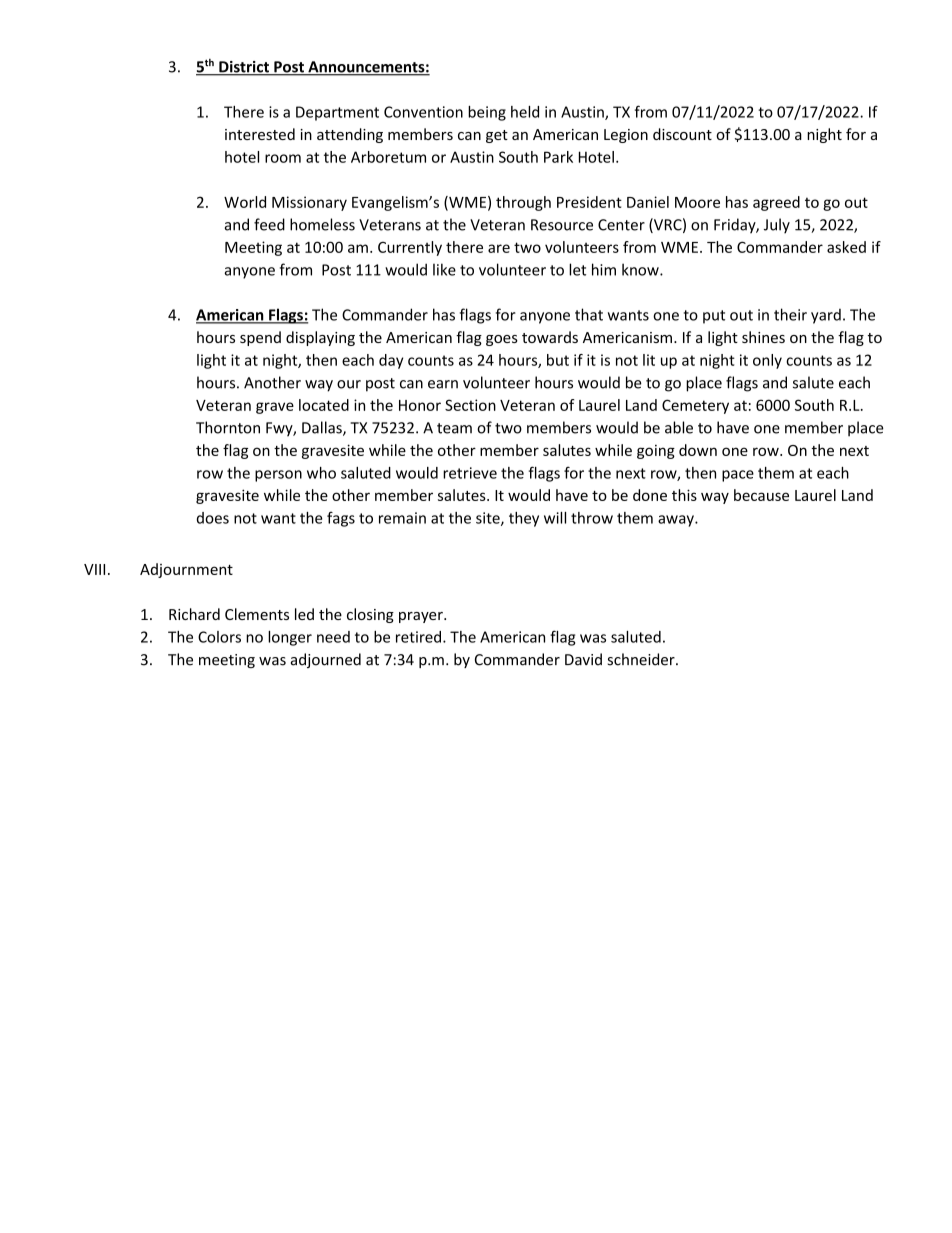  What do you see at coordinates (244, 68) in the screenshot?
I see `District` at bounding box center [244, 68].
